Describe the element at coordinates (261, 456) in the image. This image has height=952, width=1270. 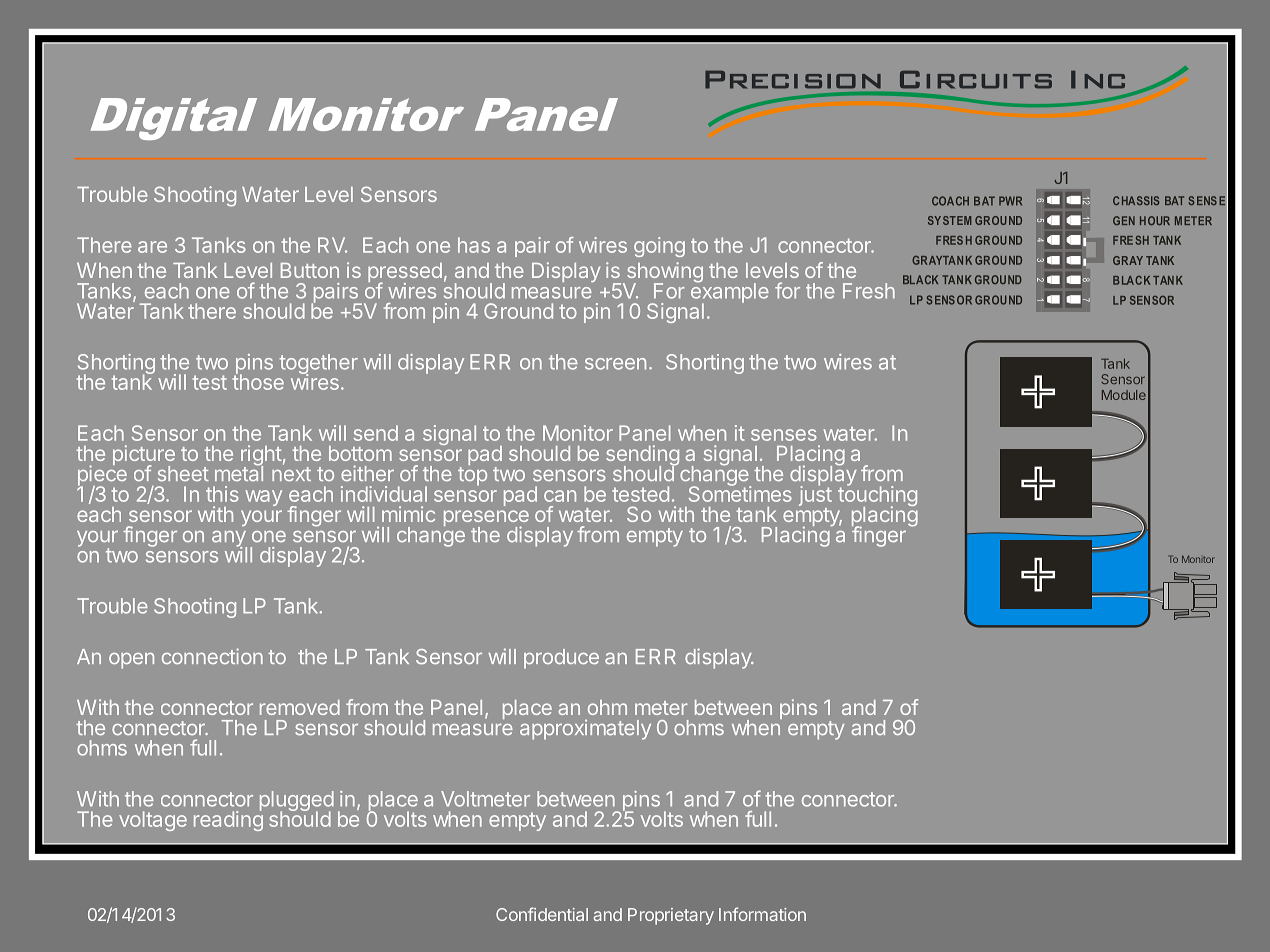
I see `right` at that location.
